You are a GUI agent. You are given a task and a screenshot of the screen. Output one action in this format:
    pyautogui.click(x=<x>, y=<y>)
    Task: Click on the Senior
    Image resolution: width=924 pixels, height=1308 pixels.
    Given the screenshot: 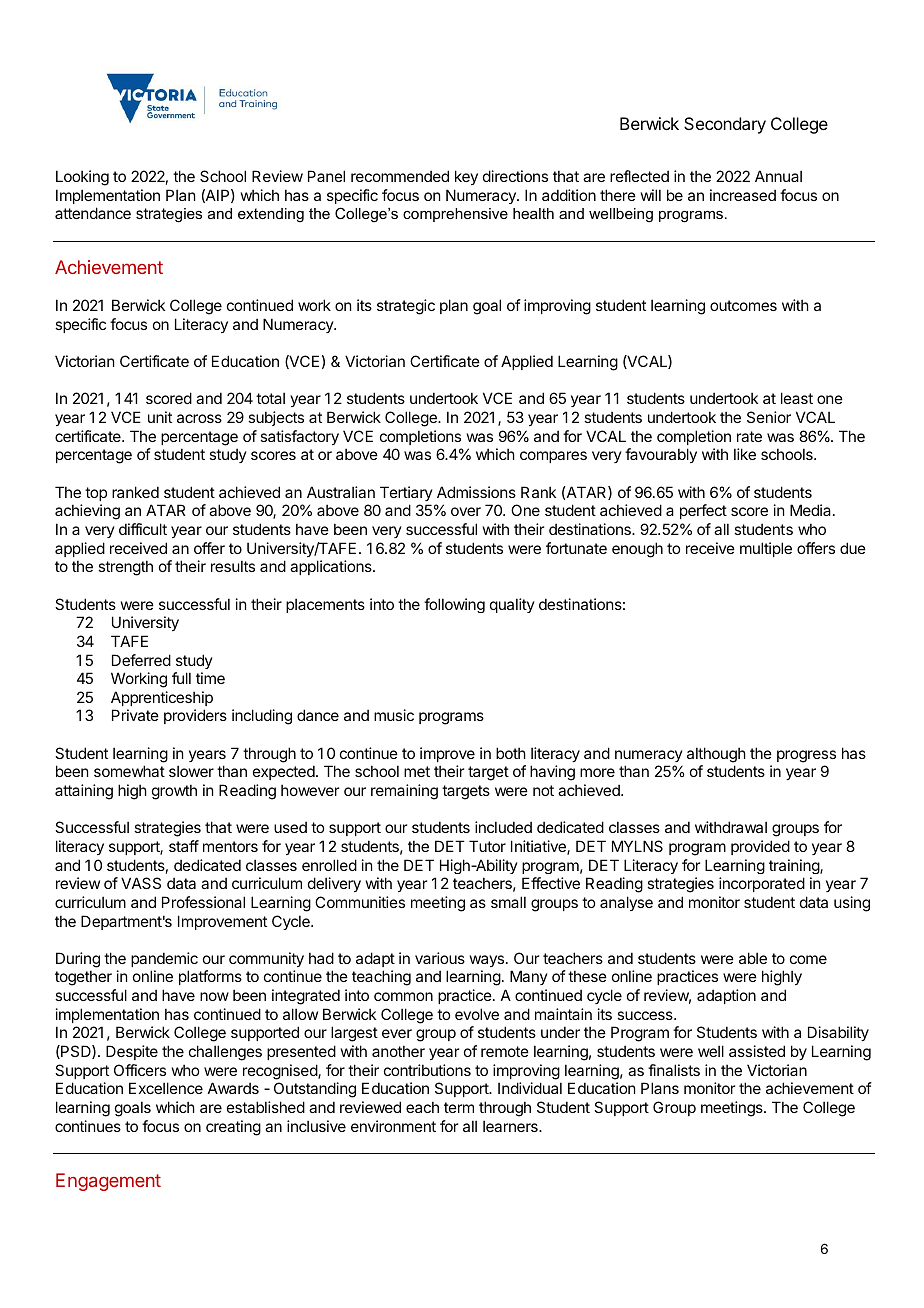 What is the action you would take?
    pyautogui.click(x=769, y=417)
